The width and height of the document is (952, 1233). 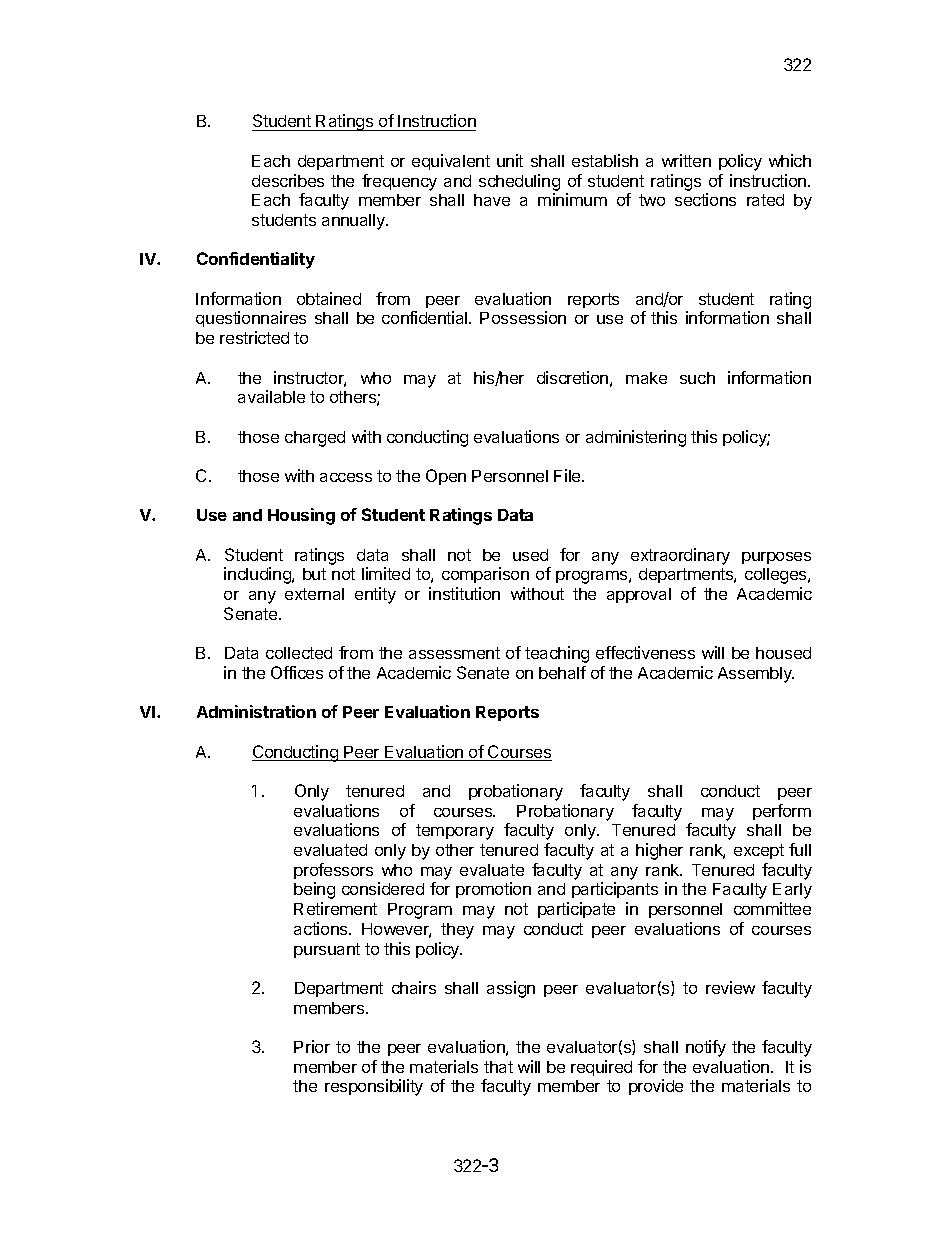 What do you see at coordinates (705, 199) in the document?
I see `sections` at bounding box center [705, 199].
